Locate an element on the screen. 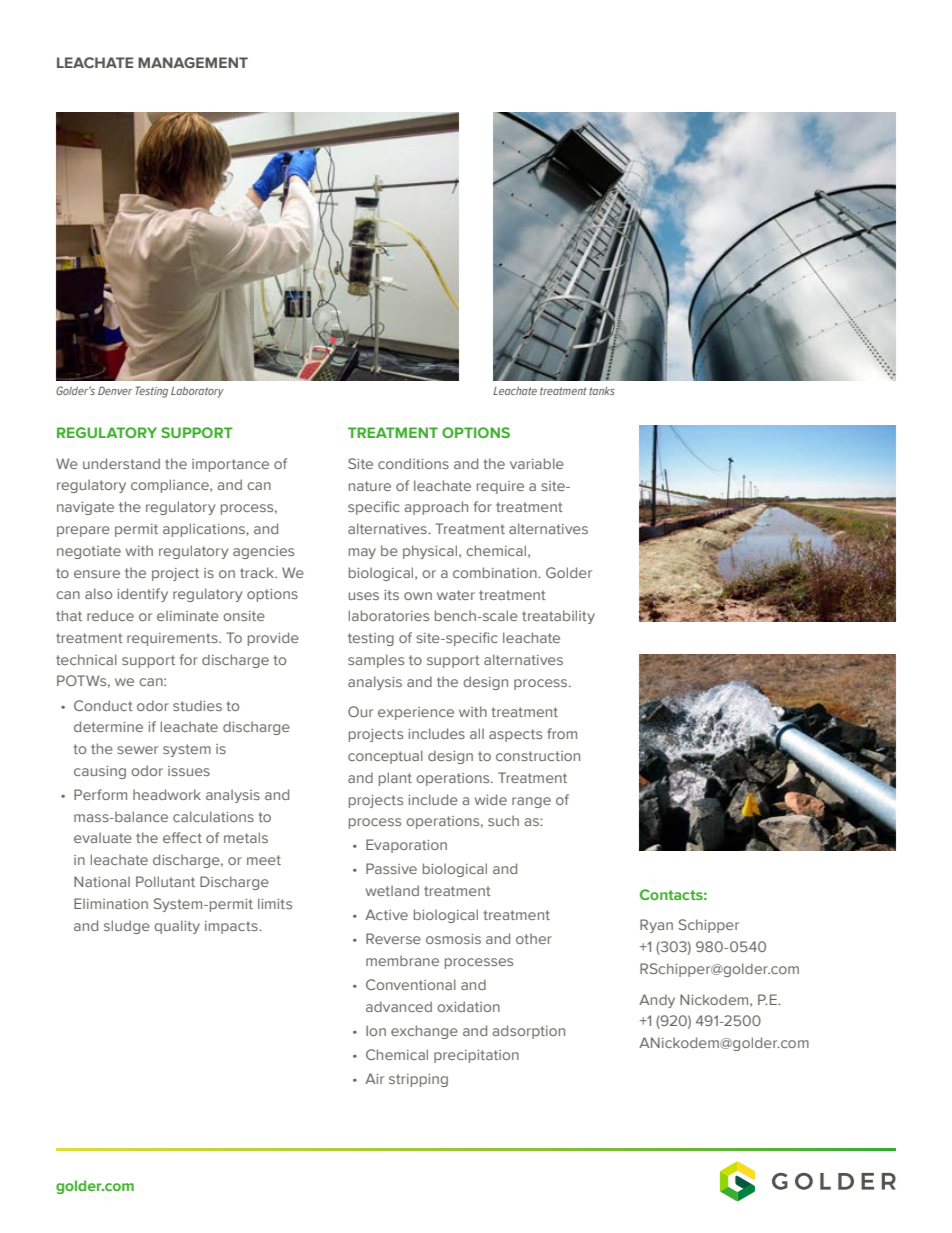 This screenshot has height=1233, width=952. variable is located at coordinates (537, 463).
